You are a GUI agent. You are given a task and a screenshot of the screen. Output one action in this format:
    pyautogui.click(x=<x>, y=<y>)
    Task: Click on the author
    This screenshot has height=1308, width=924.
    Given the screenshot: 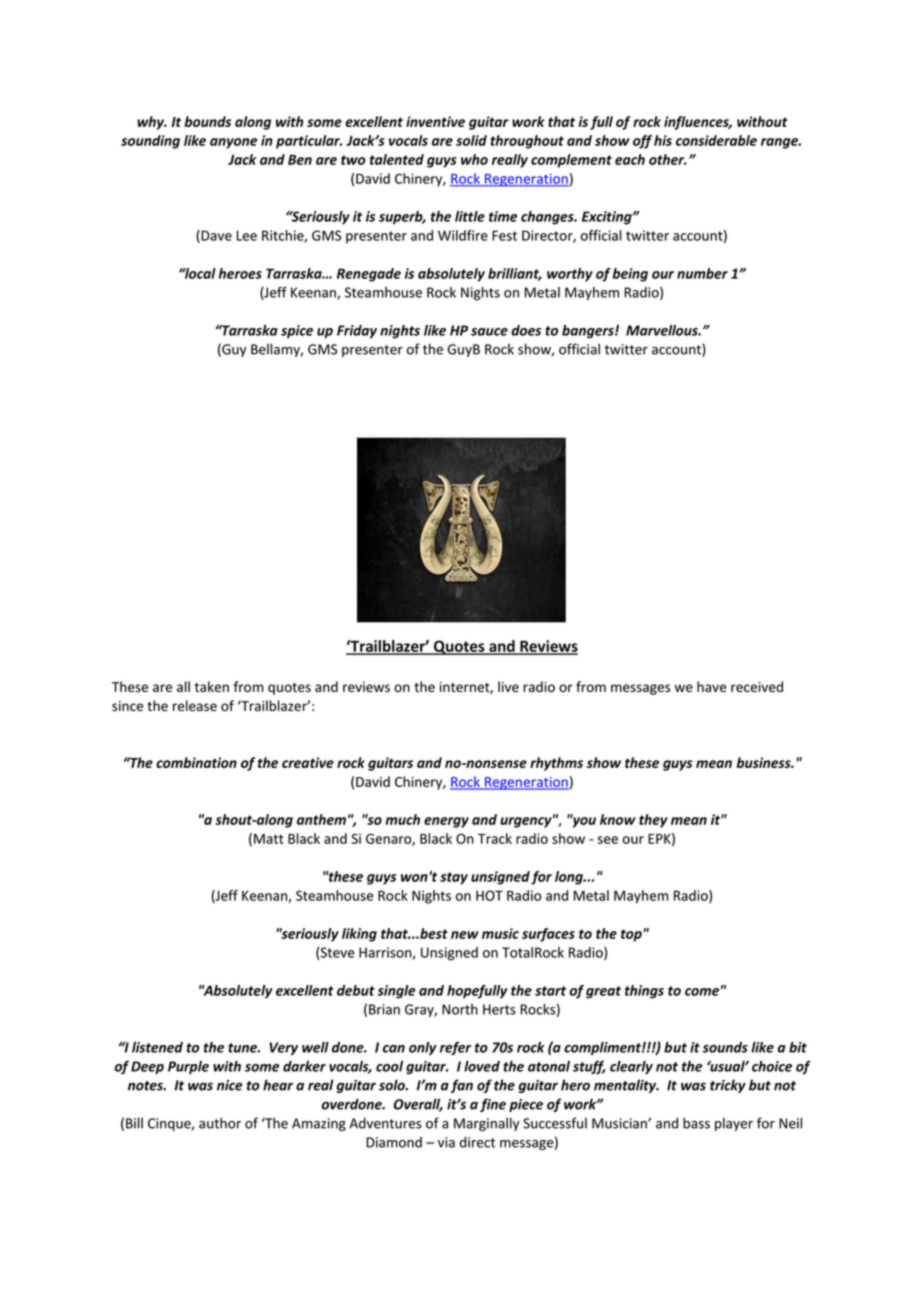 What is the action you would take?
    pyautogui.click(x=220, y=1123)
